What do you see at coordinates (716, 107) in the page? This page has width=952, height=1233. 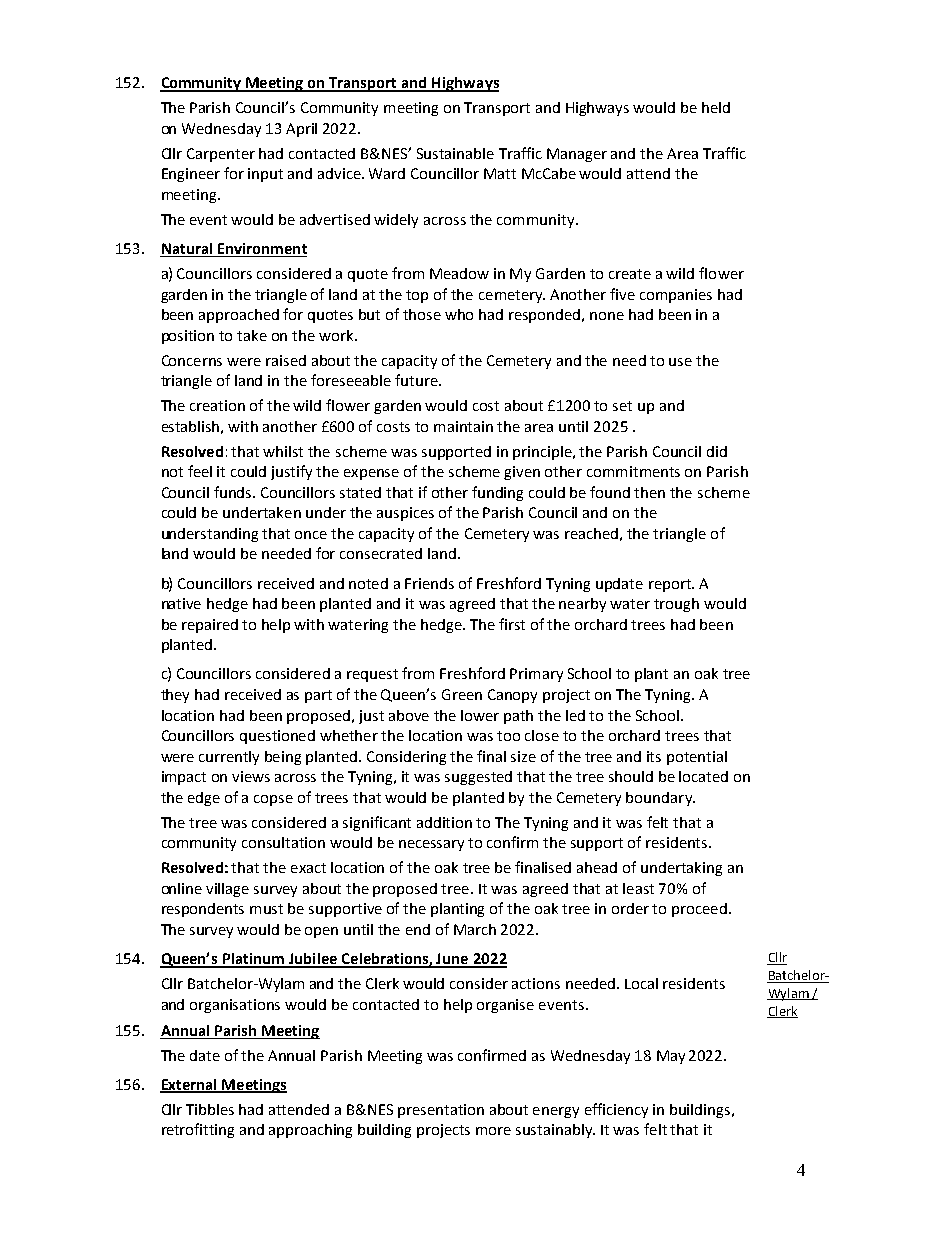 I see `held` at bounding box center [716, 107].
